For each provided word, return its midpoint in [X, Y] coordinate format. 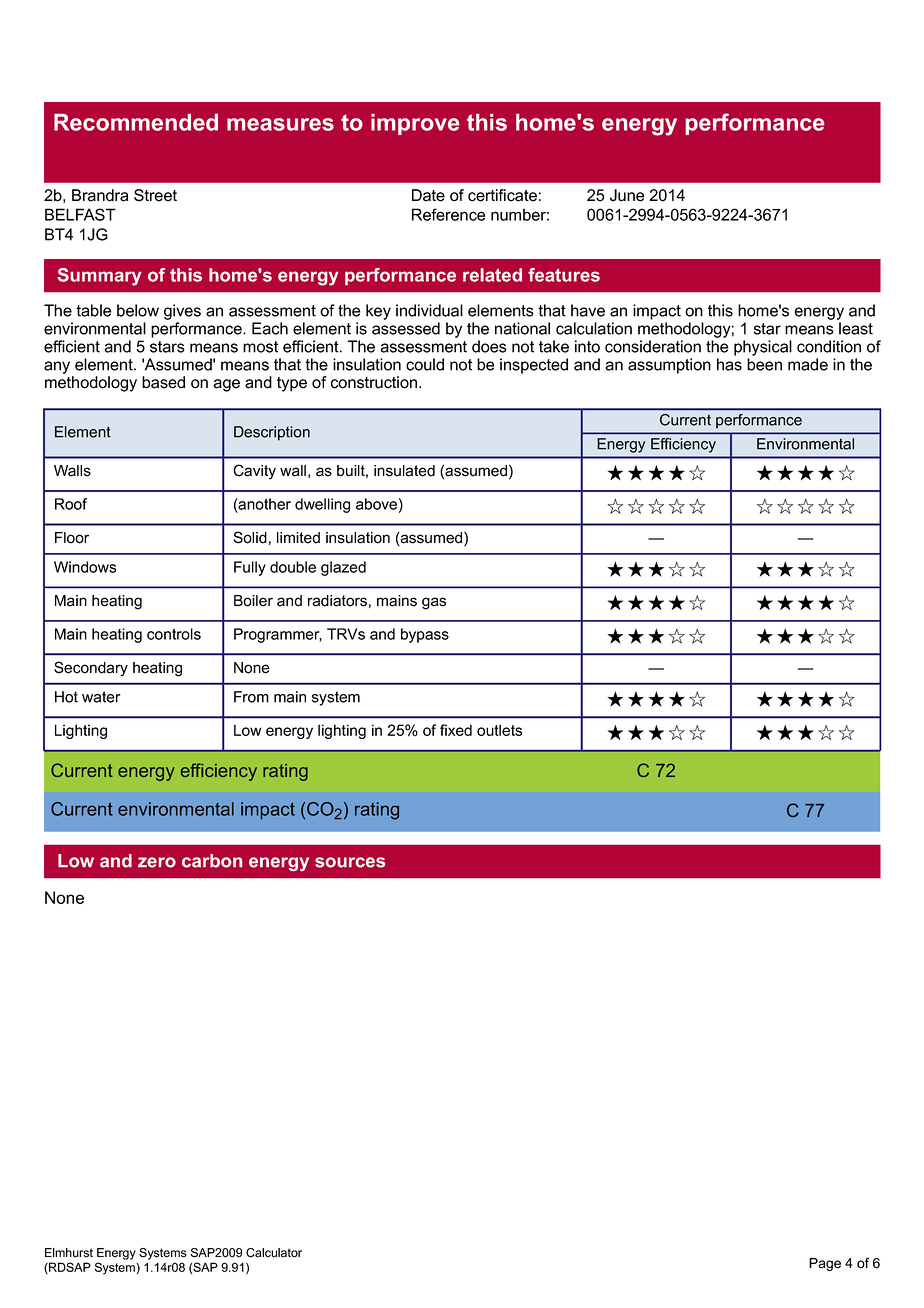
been [764, 364]
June [627, 195]
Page [825, 1264]
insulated [404, 471]
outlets [500, 730]
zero [157, 862]
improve [415, 124]
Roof [71, 504]
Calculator [274, 1253]
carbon [212, 861]
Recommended [136, 122]
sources [350, 862]
